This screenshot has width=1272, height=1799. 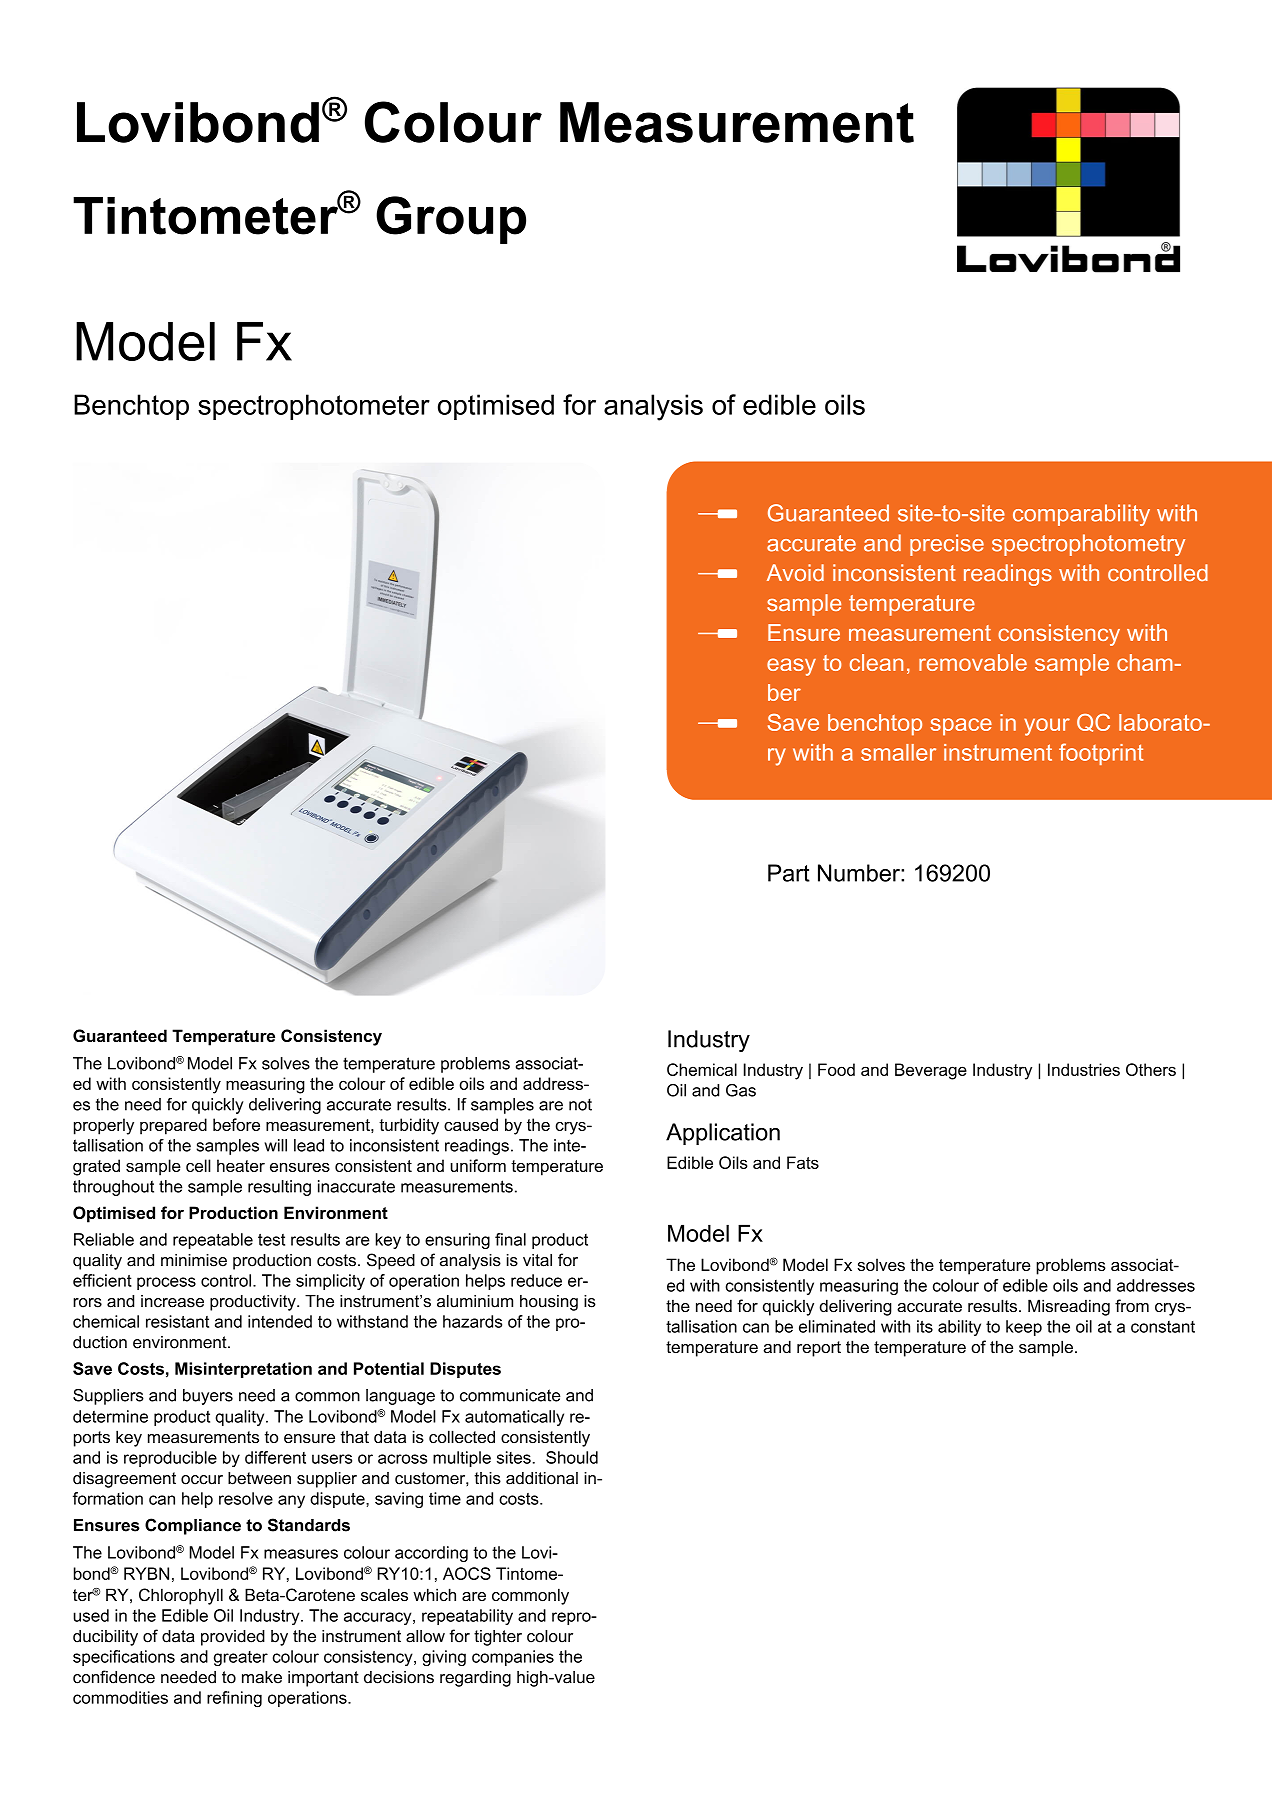 What do you see at coordinates (1069, 1307) in the screenshot?
I see `Misreading` at bounding box center [1069, 1307].
